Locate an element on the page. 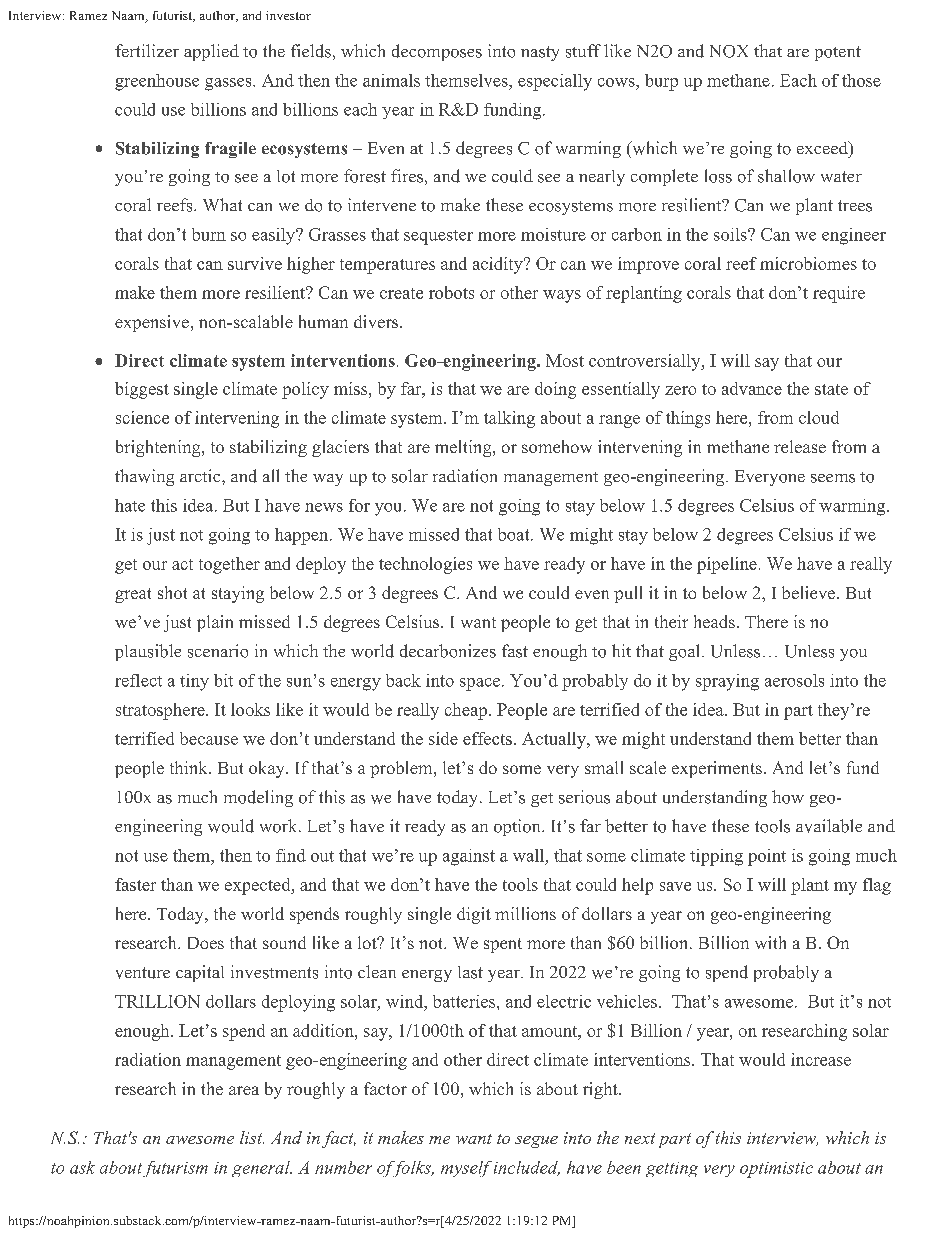 This document has width=952, height=1233. fertilizer is located at coordinates (147, 50).
